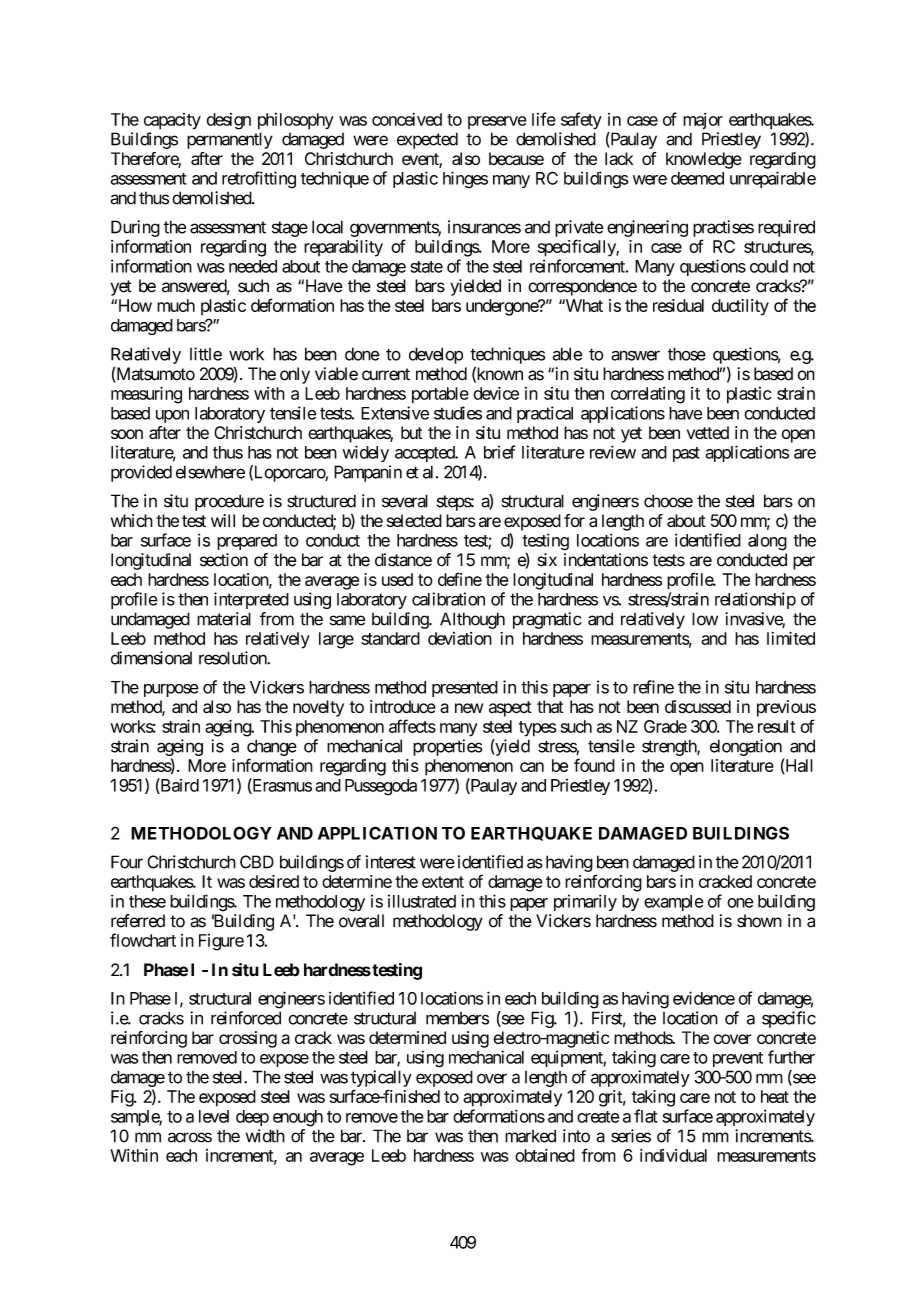 The image size is (924, 1308). I want to click on deviation, so click(460, 638).
